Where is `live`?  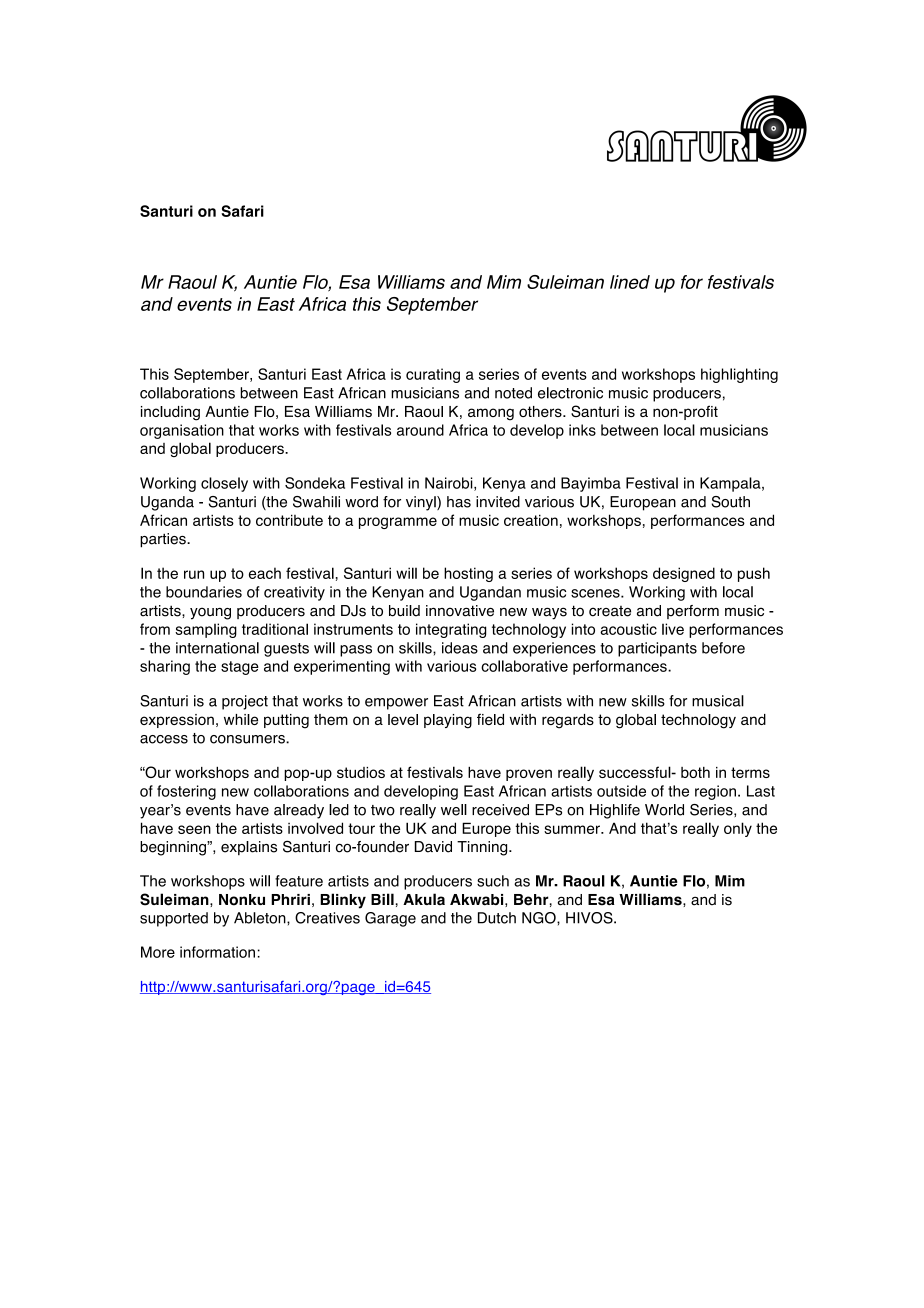
live is located at coordinates (673, 629).
